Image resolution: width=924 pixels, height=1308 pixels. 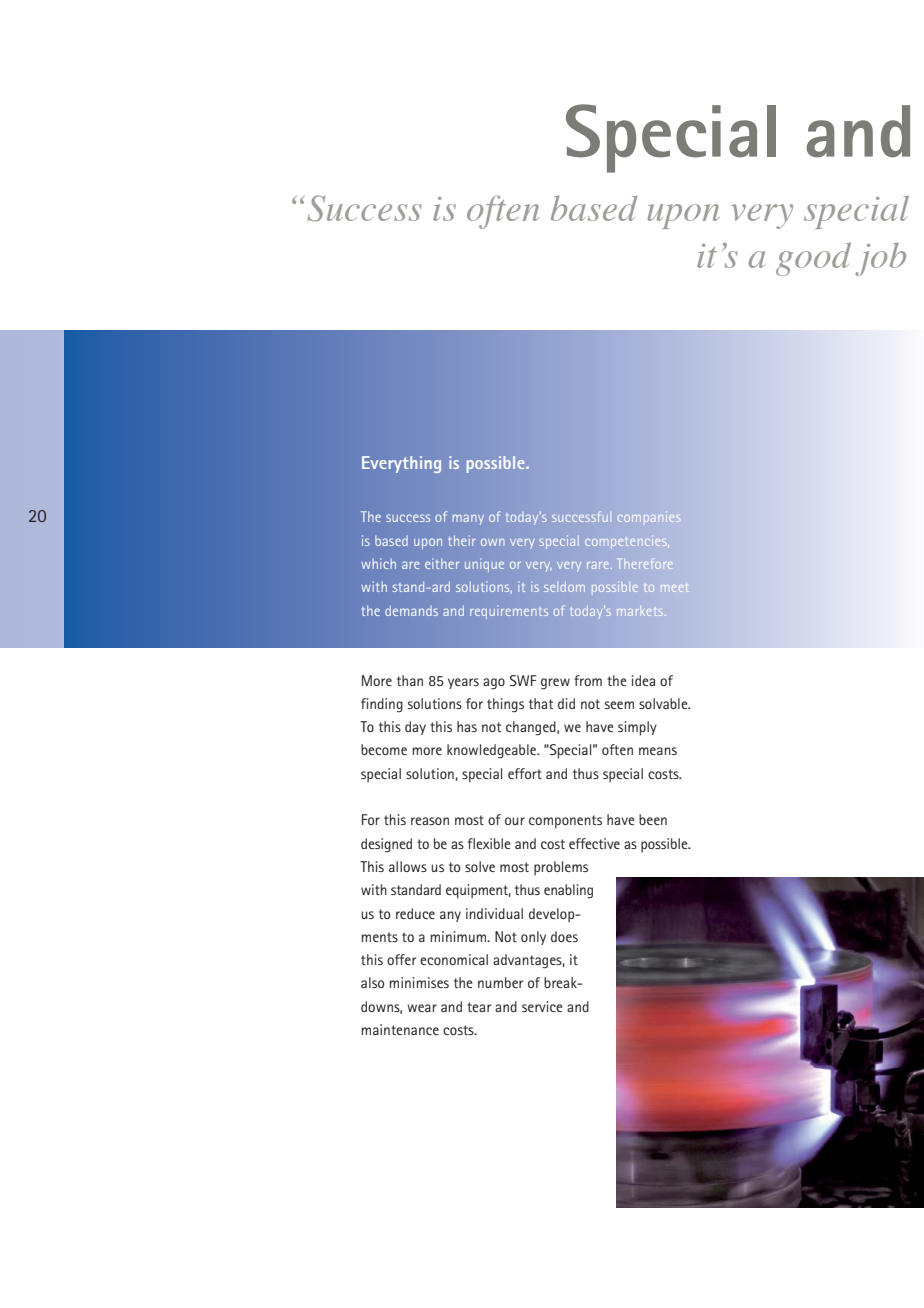 I want to click on many, so click(x=468, y=519).
